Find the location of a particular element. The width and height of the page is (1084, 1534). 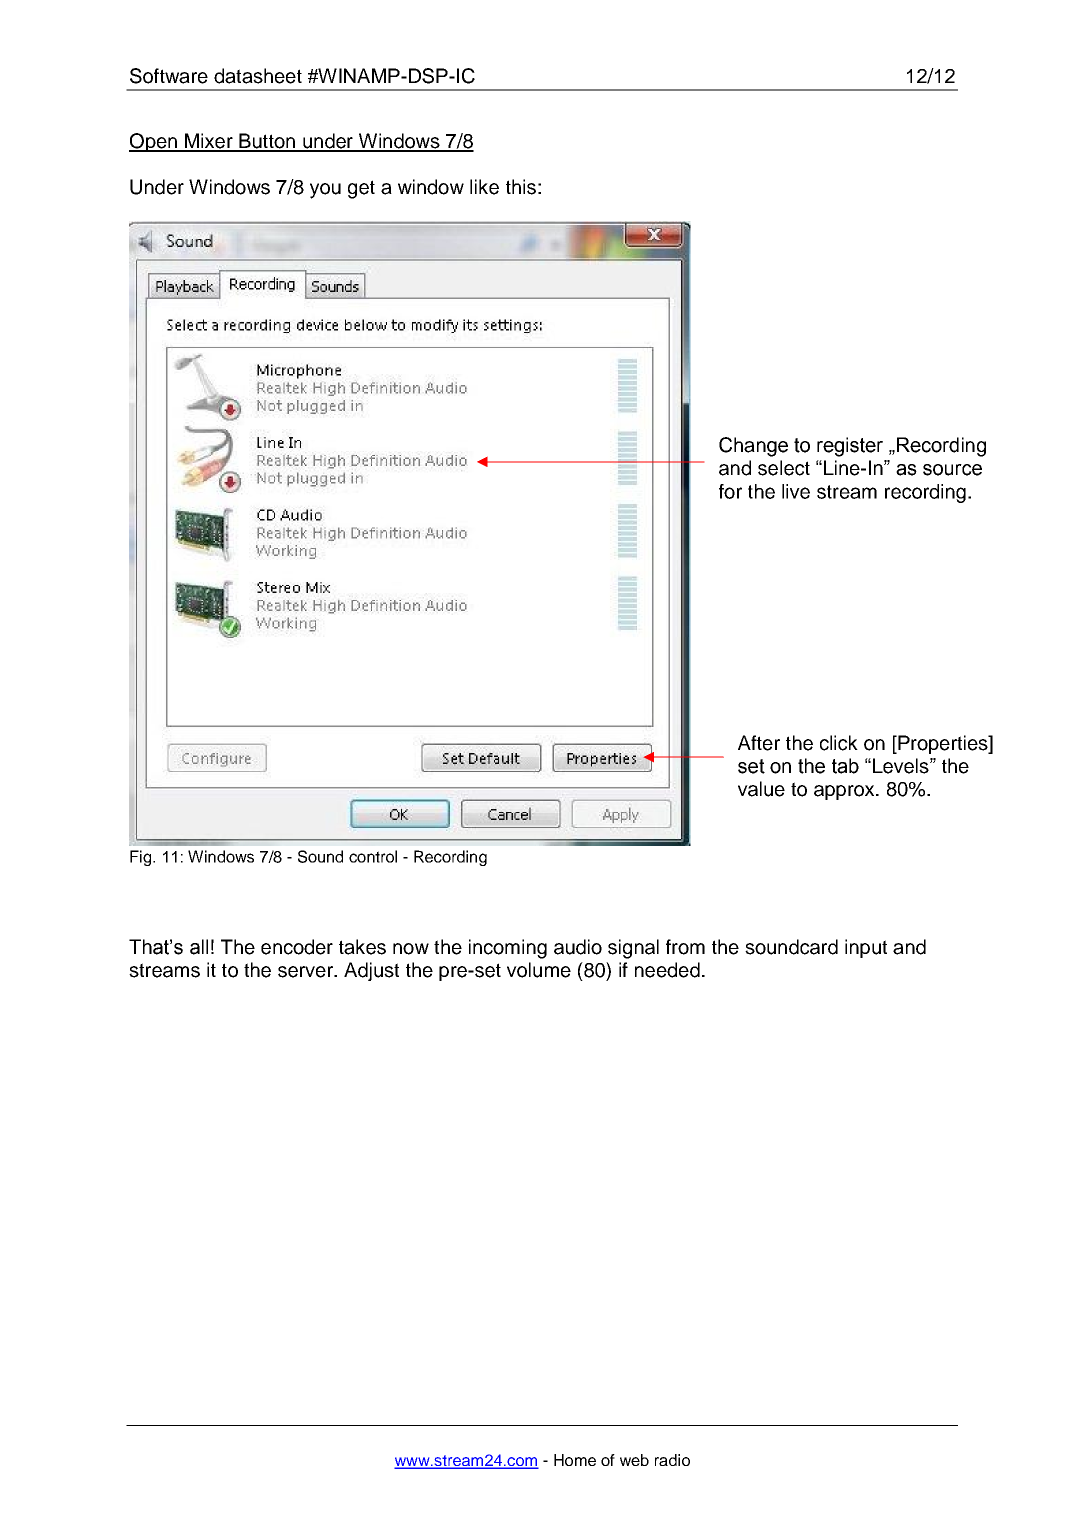

this is located at coordinates (521, 187).
